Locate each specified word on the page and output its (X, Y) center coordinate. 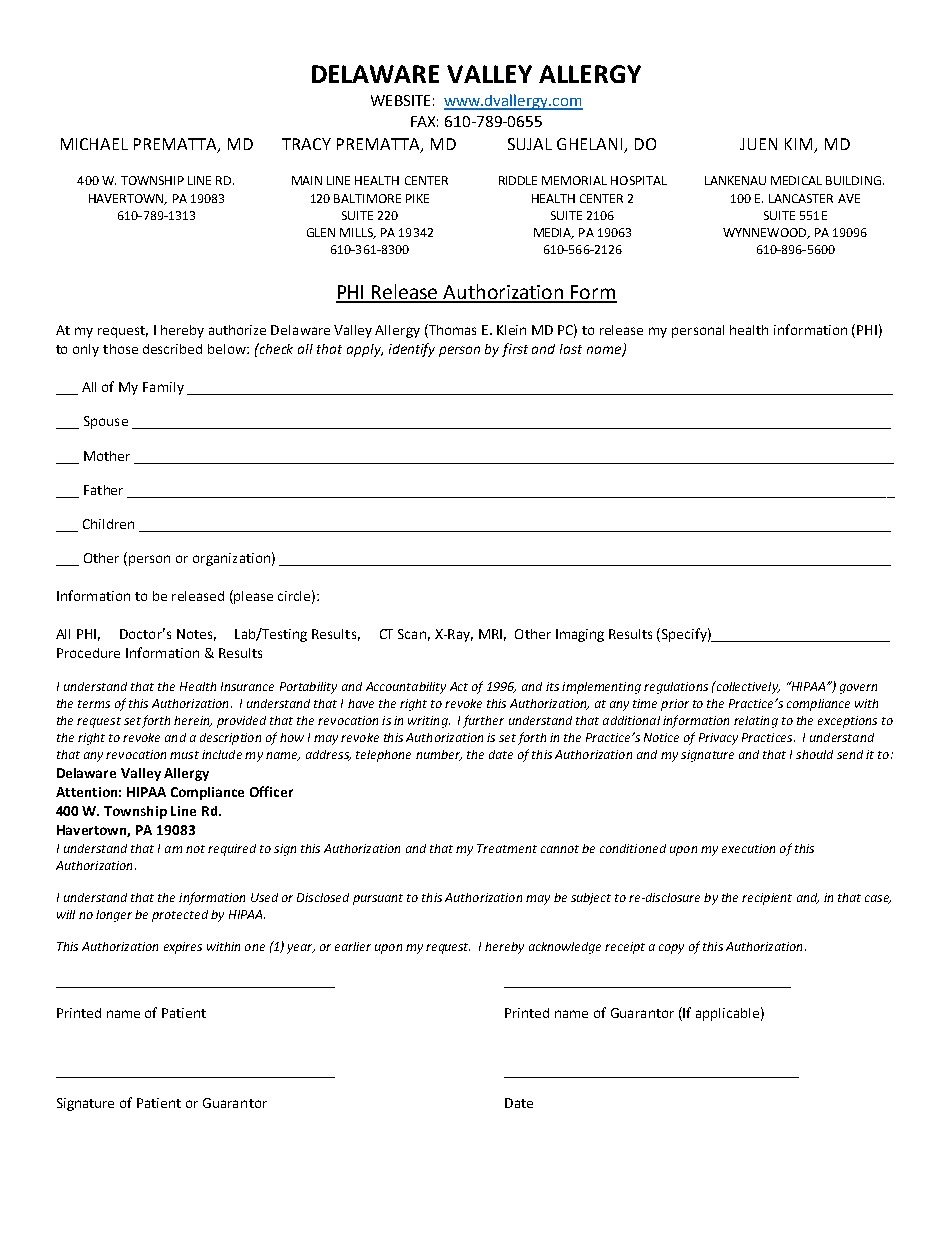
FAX (424, 121)
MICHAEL (94, 144)
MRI (490, 634)
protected (180, 916)
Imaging (580, 635)
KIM (798, 144)
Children (108, 524)
